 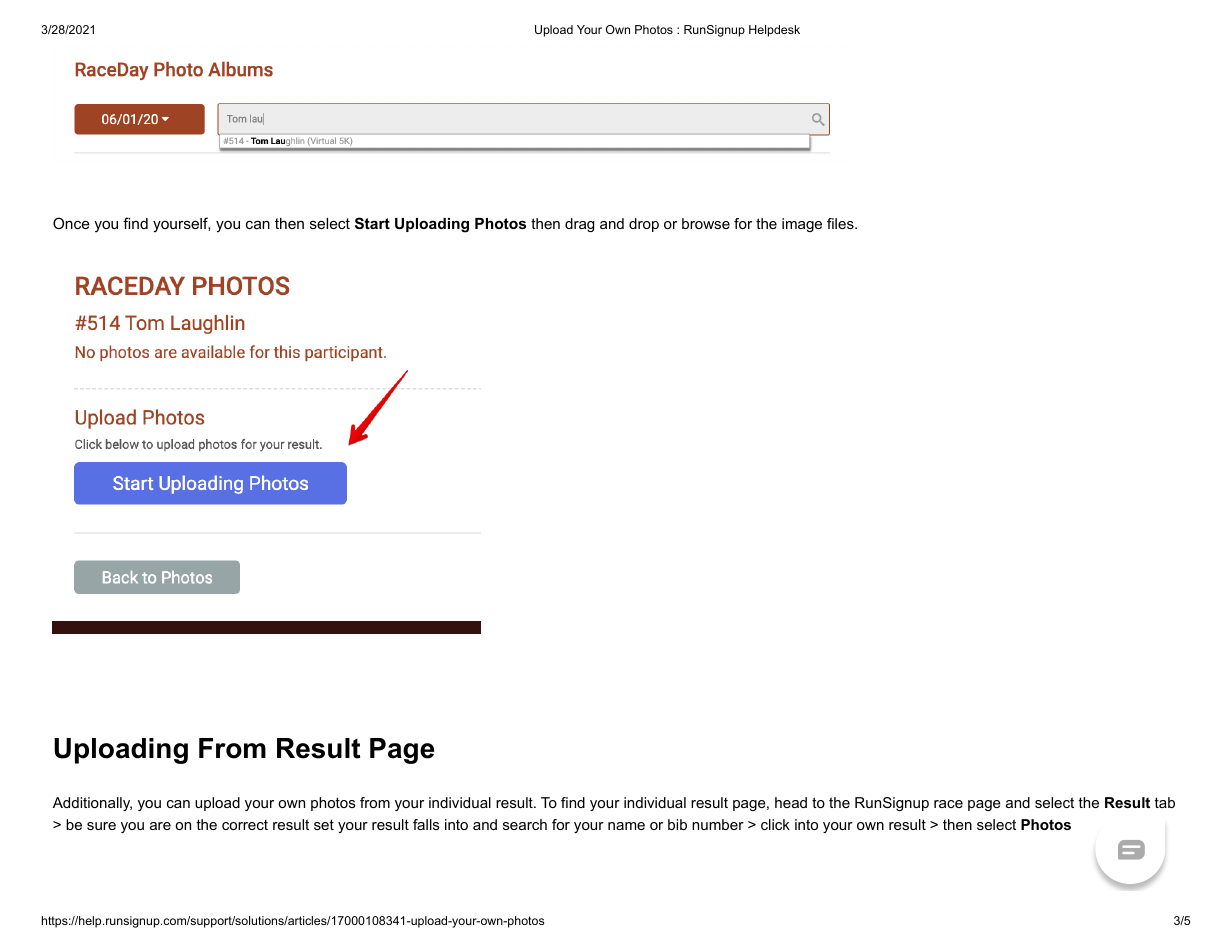 What do you see at coordinates (841, 223) in the image?
I see `files` at bounding box center [841, 223].
